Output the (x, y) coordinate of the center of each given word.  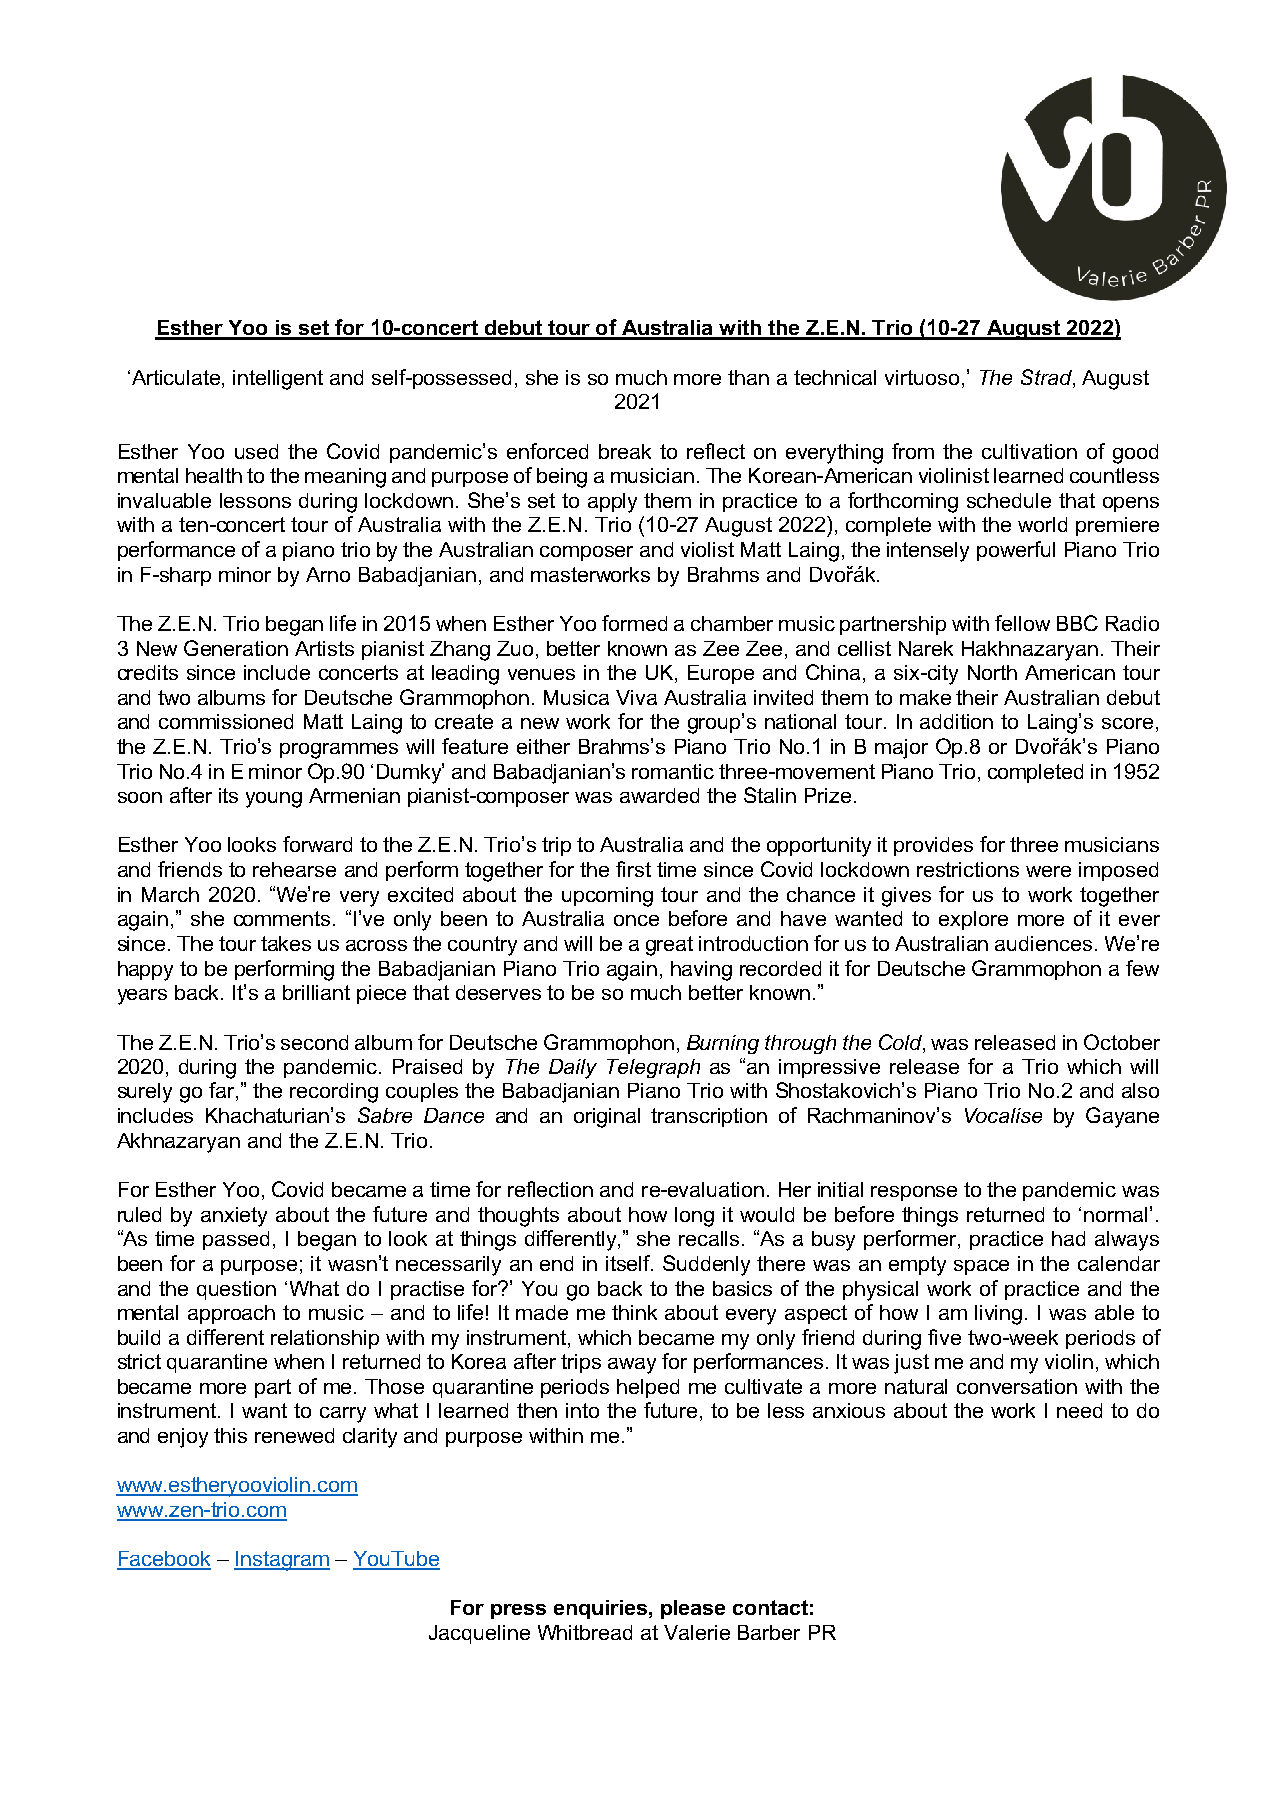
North (992, 672)
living (998, 1315)
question (236, 1290)
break (625, 451)
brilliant (316, 992)
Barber (769, 1632)
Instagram (282, 1561)
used (256, 451)
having (701, 971)
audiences (1043, 943)
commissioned (226, 721)
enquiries (600, 1609)
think (634, 1312)
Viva (636, 697)
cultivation (1029, 451)
